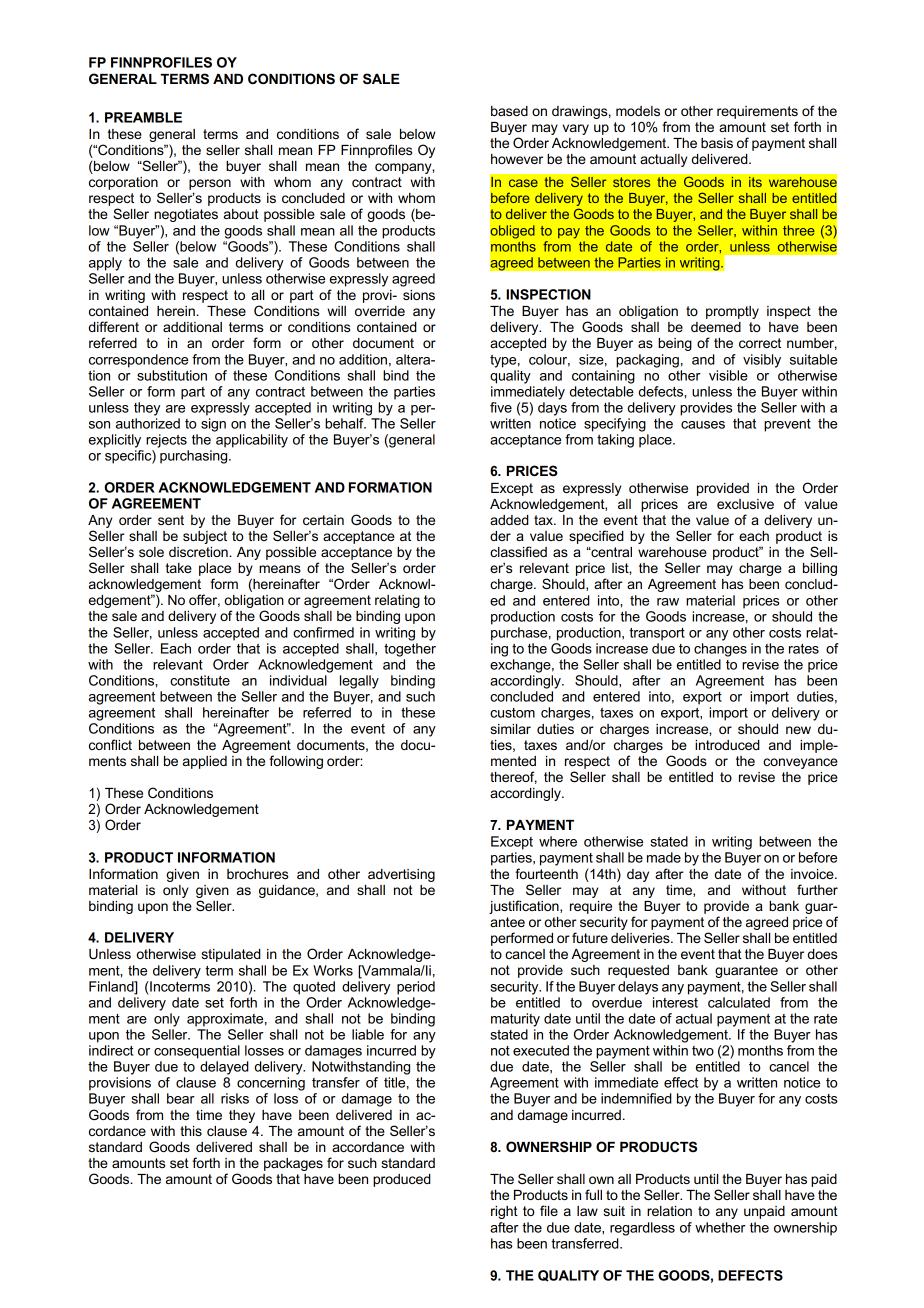  Describe the element at coordinates (200, 680) in the screenshot. I see `constitute` at that location.
